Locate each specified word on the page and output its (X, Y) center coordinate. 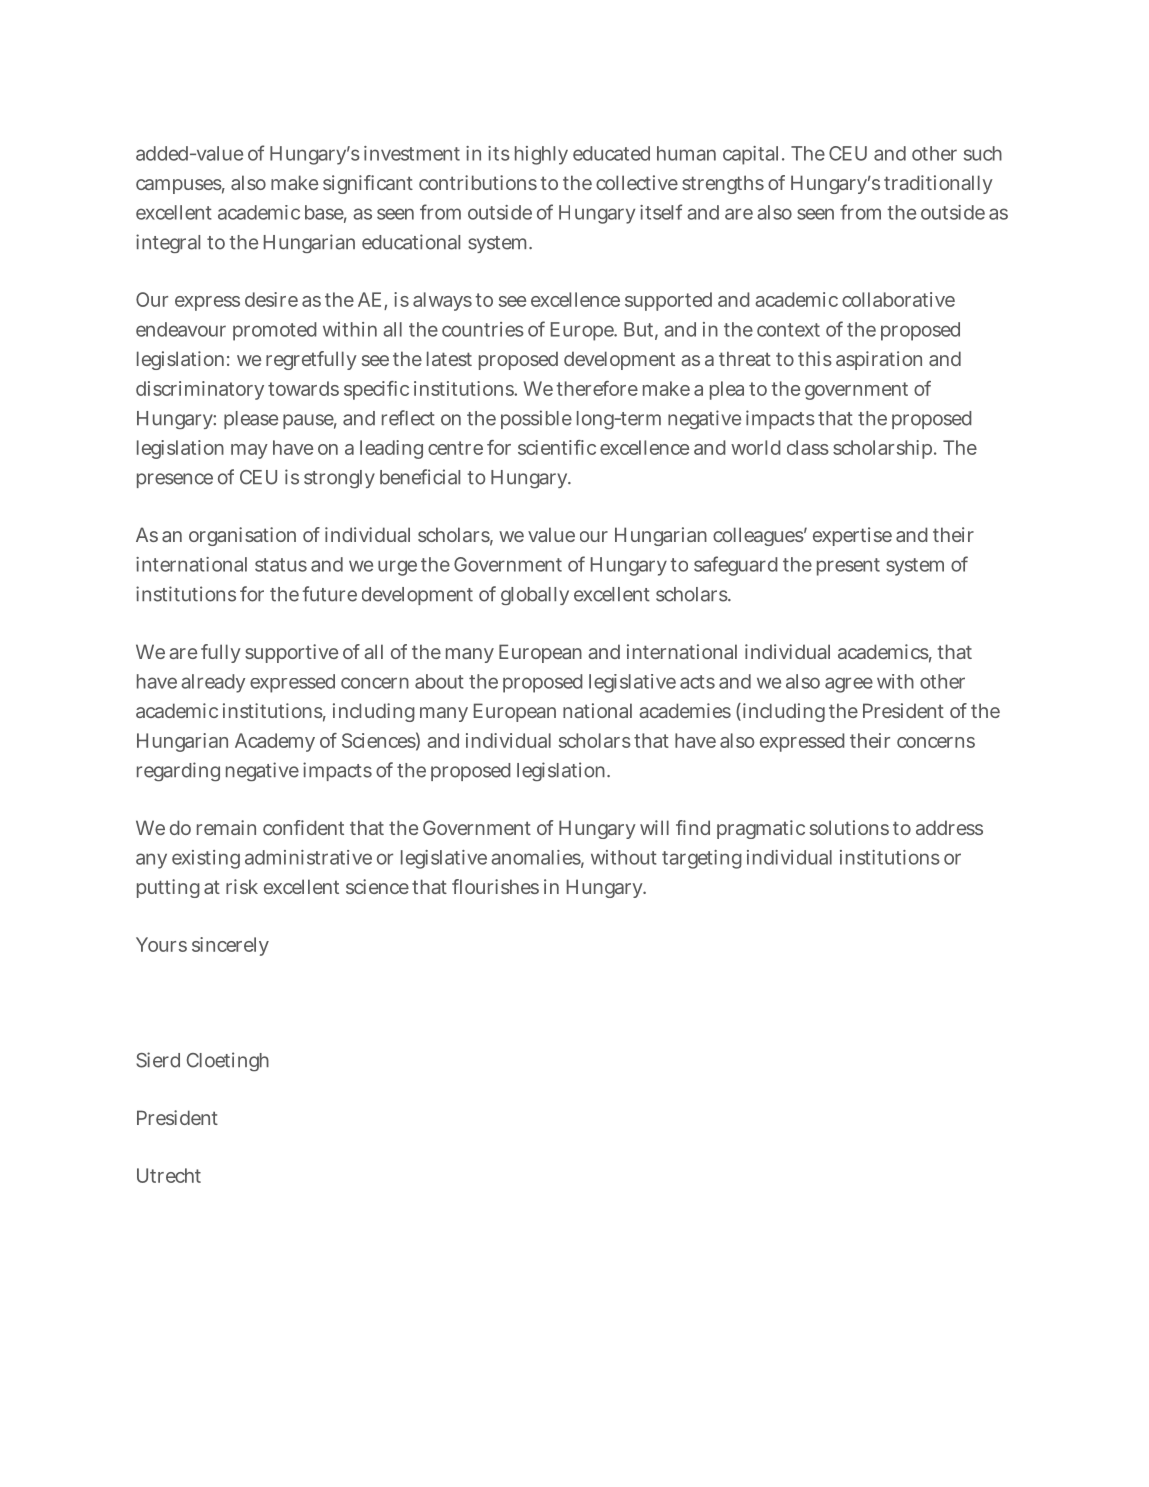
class (808, 447)
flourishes (495, 886)
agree (849, 685)
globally (535, 596)
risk (242, 886)
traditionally (938, 184)
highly (541, 155)
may (249, 451)
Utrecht (169, 1175)
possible (536, 419)
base (324, 212)
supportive (291, 653)
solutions (849, 827)
